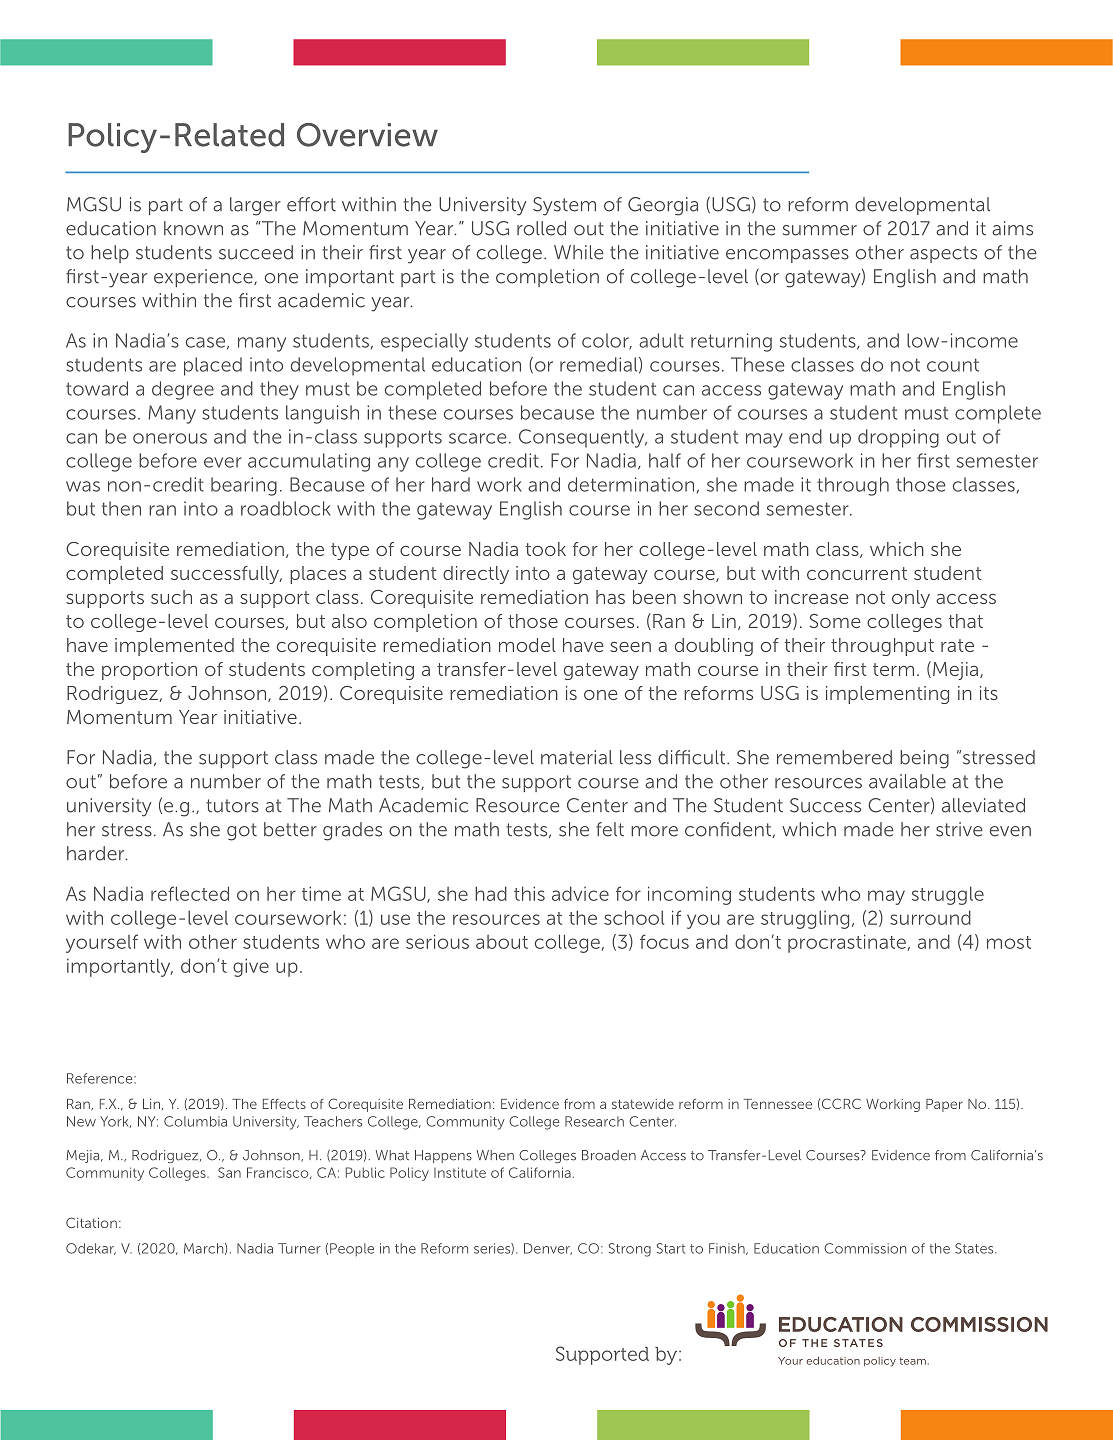  What do you see at coordinates (564, 206) in the image?
I see `System` at bounding box center [564, 206].
